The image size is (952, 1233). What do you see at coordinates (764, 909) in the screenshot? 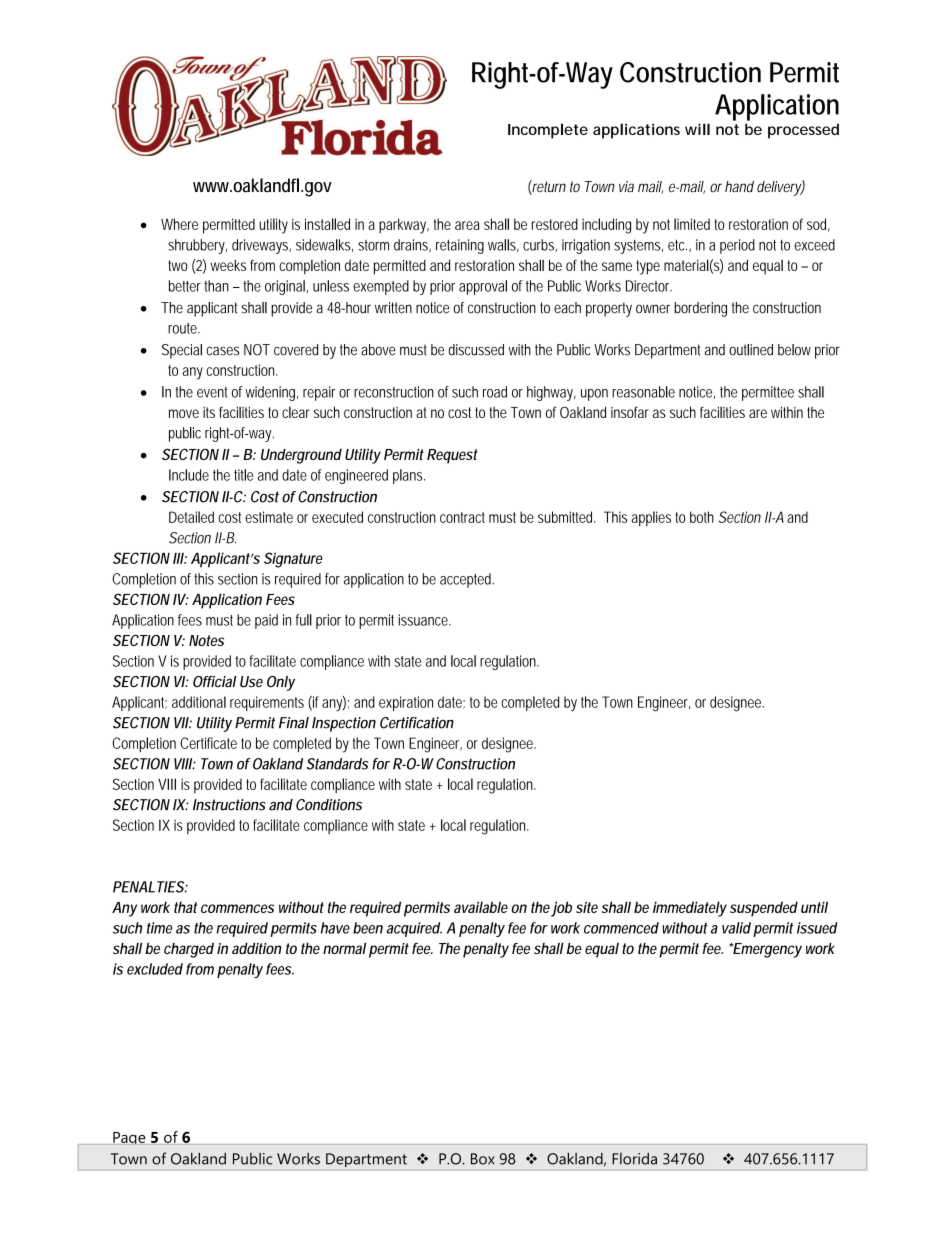
I see `suspended` at bounding box center [764, 909].
